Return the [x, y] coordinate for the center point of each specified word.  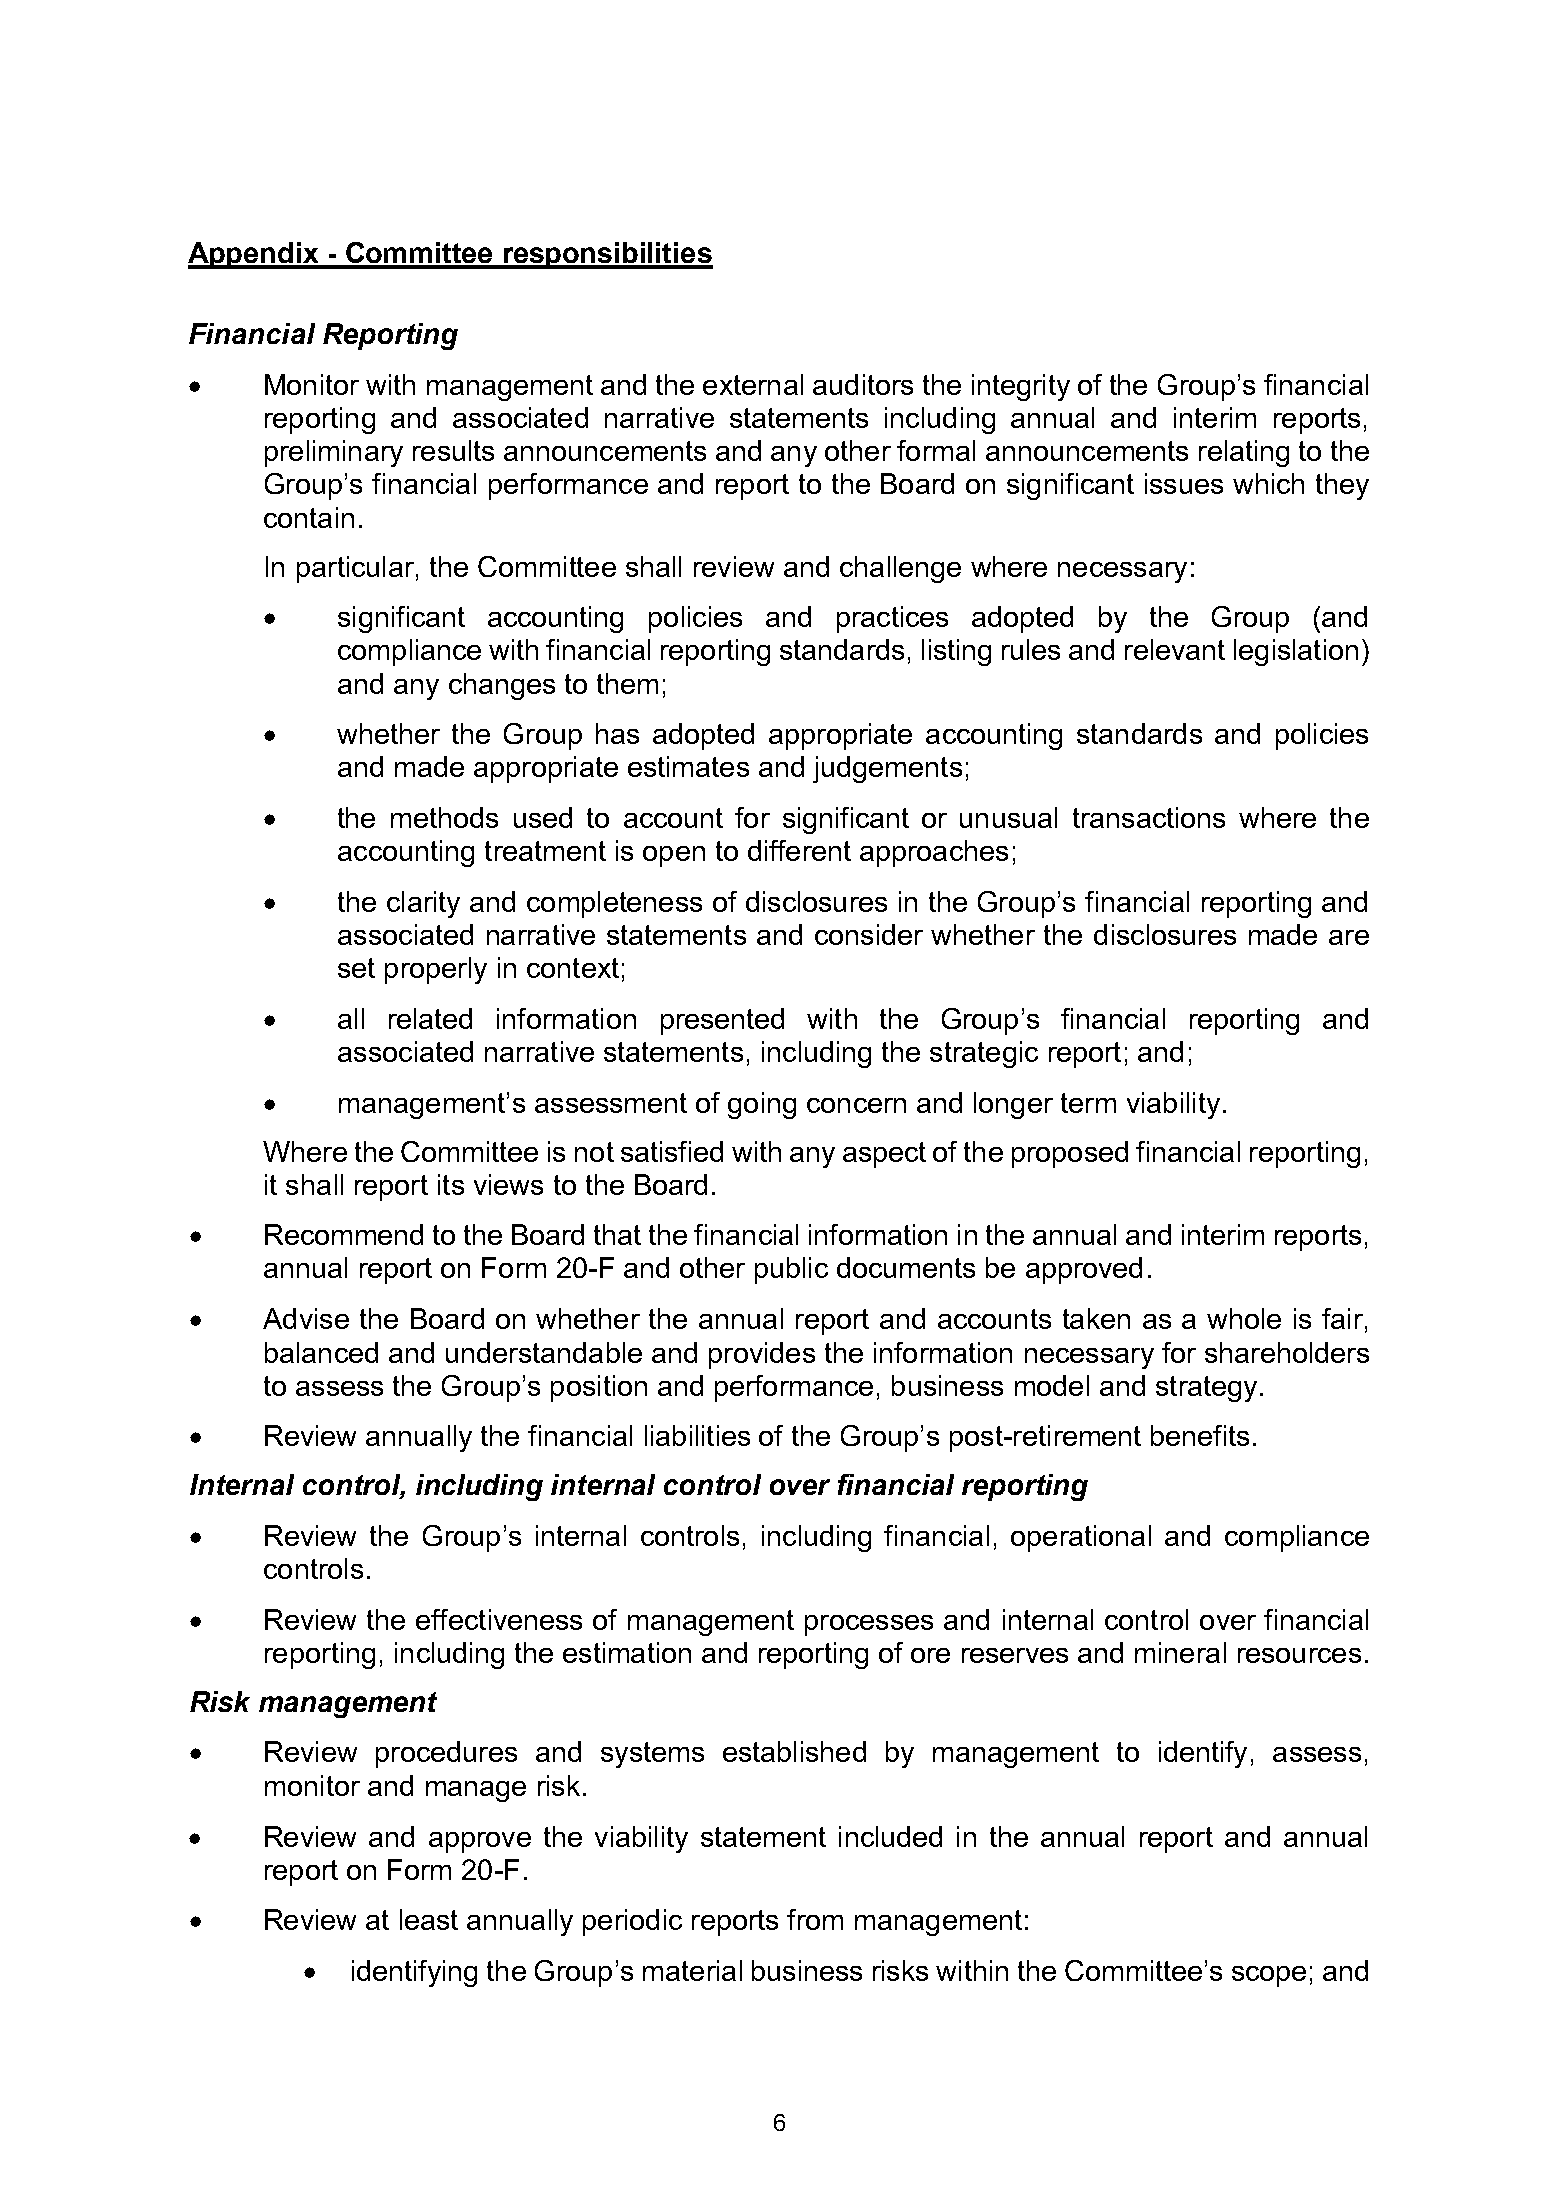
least [429, 1919]
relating [1244, 453]
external [753, 384]
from [815, 1919]
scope [1269, 1976]
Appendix [254, 255]
